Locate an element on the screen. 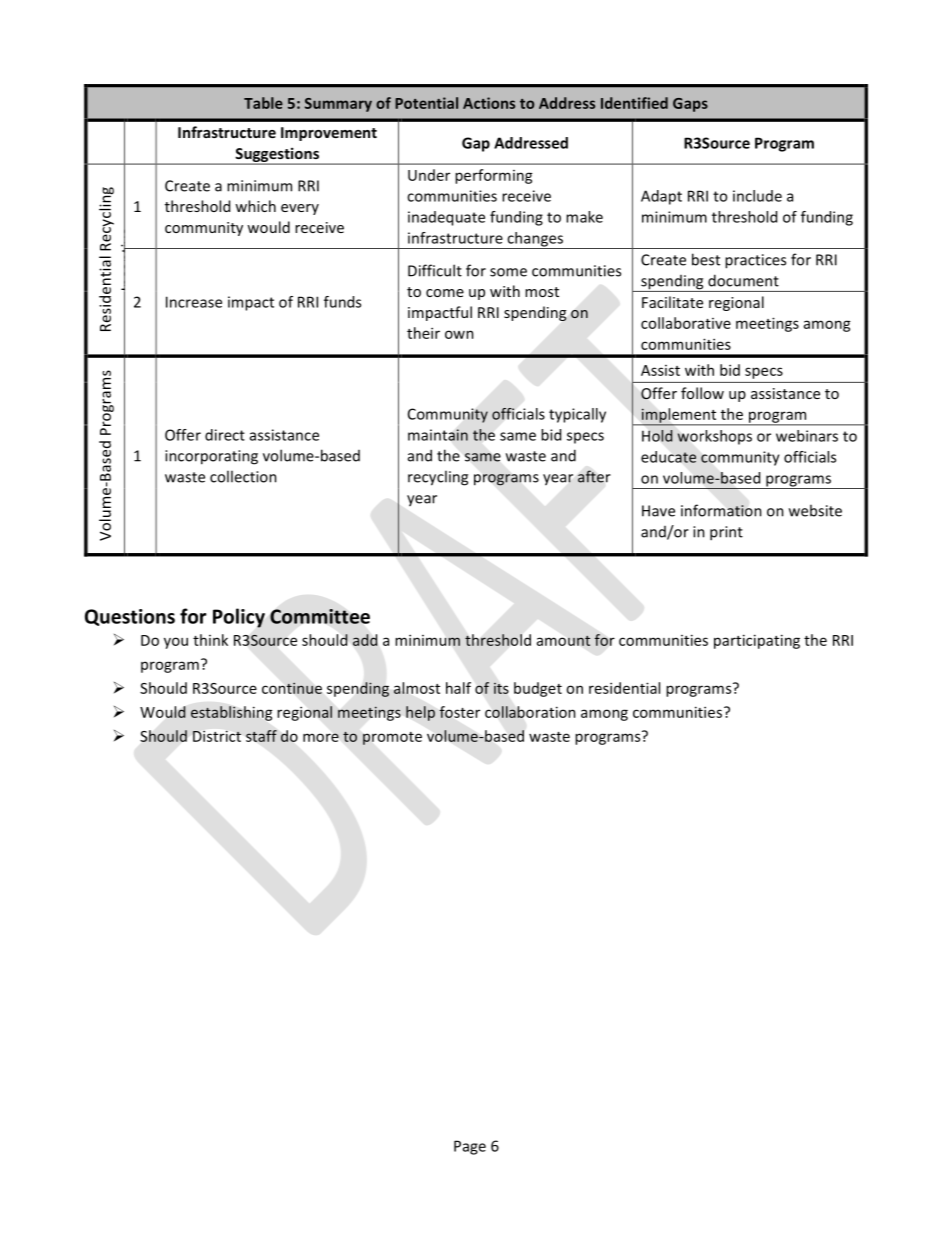 This screenshot has width=952, height=1233. foster is located at coordinates (459, 712).
